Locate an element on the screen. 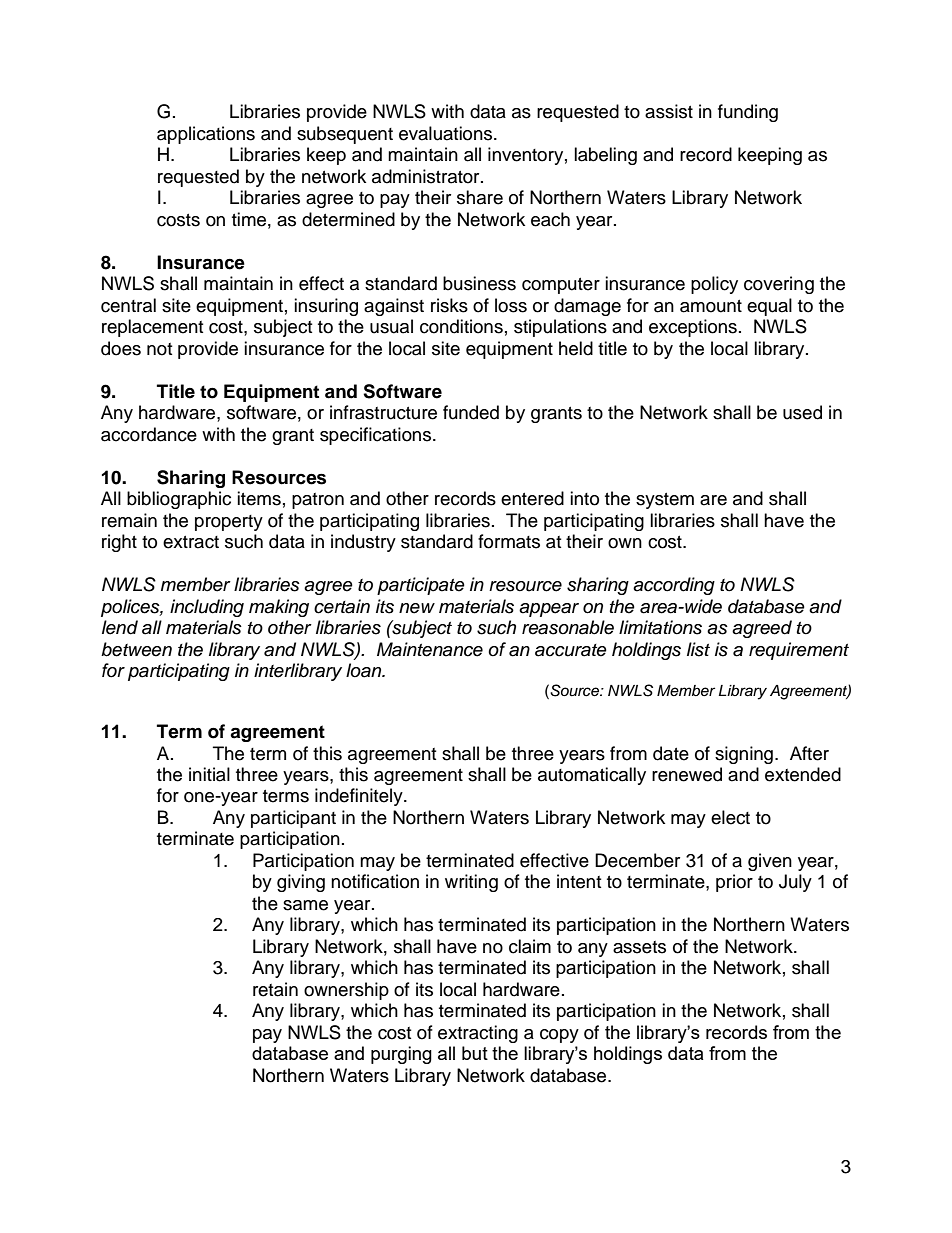  bibliographic is located at coordinates (179, 500).
